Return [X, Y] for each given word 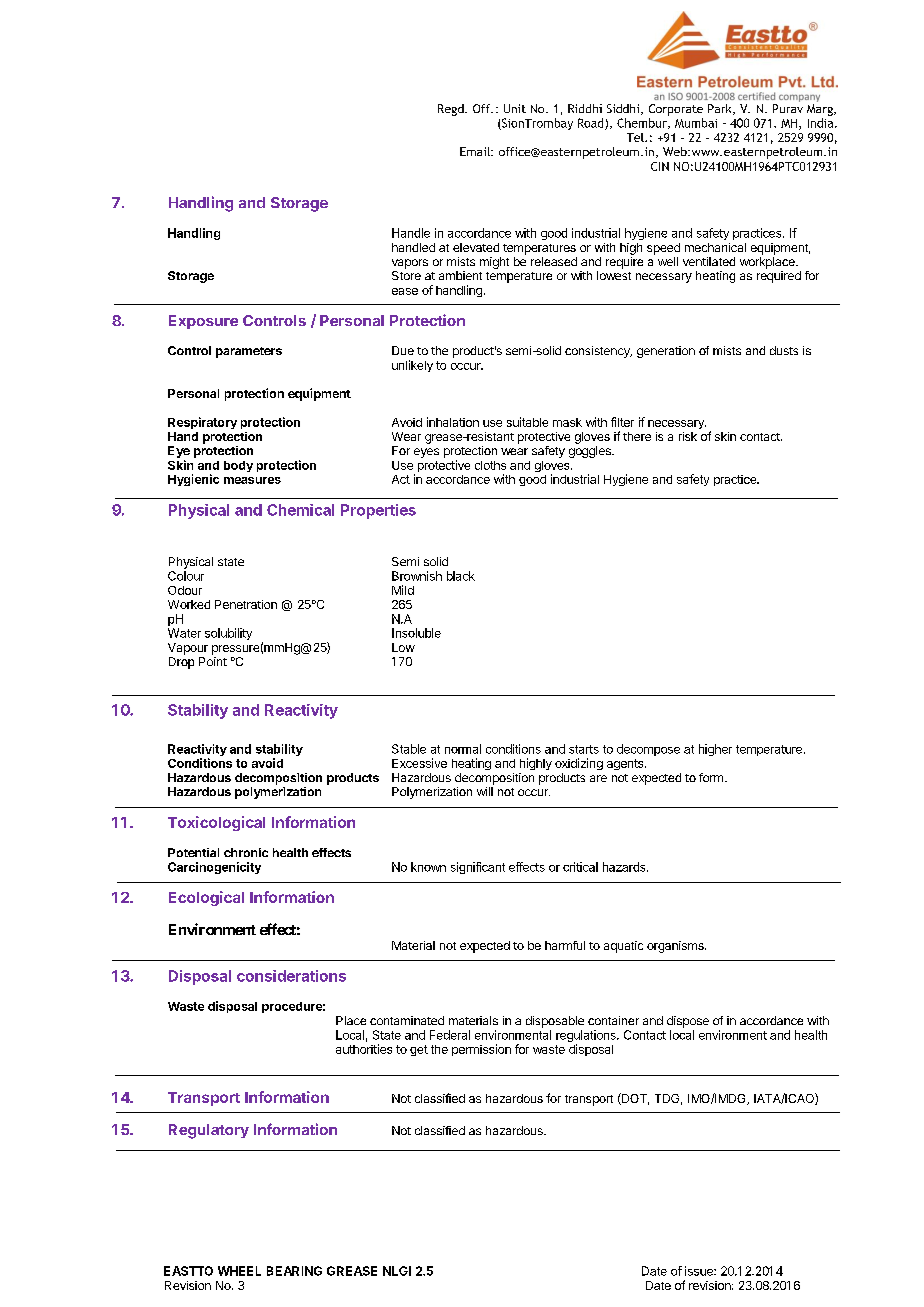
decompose [648, 750]
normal [463, 749]
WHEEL [239, 1271]
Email [476, 151]
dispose [688, 1022]
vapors [410, 264]
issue [700, 1271]
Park [721, 109]
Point [213, 661]
